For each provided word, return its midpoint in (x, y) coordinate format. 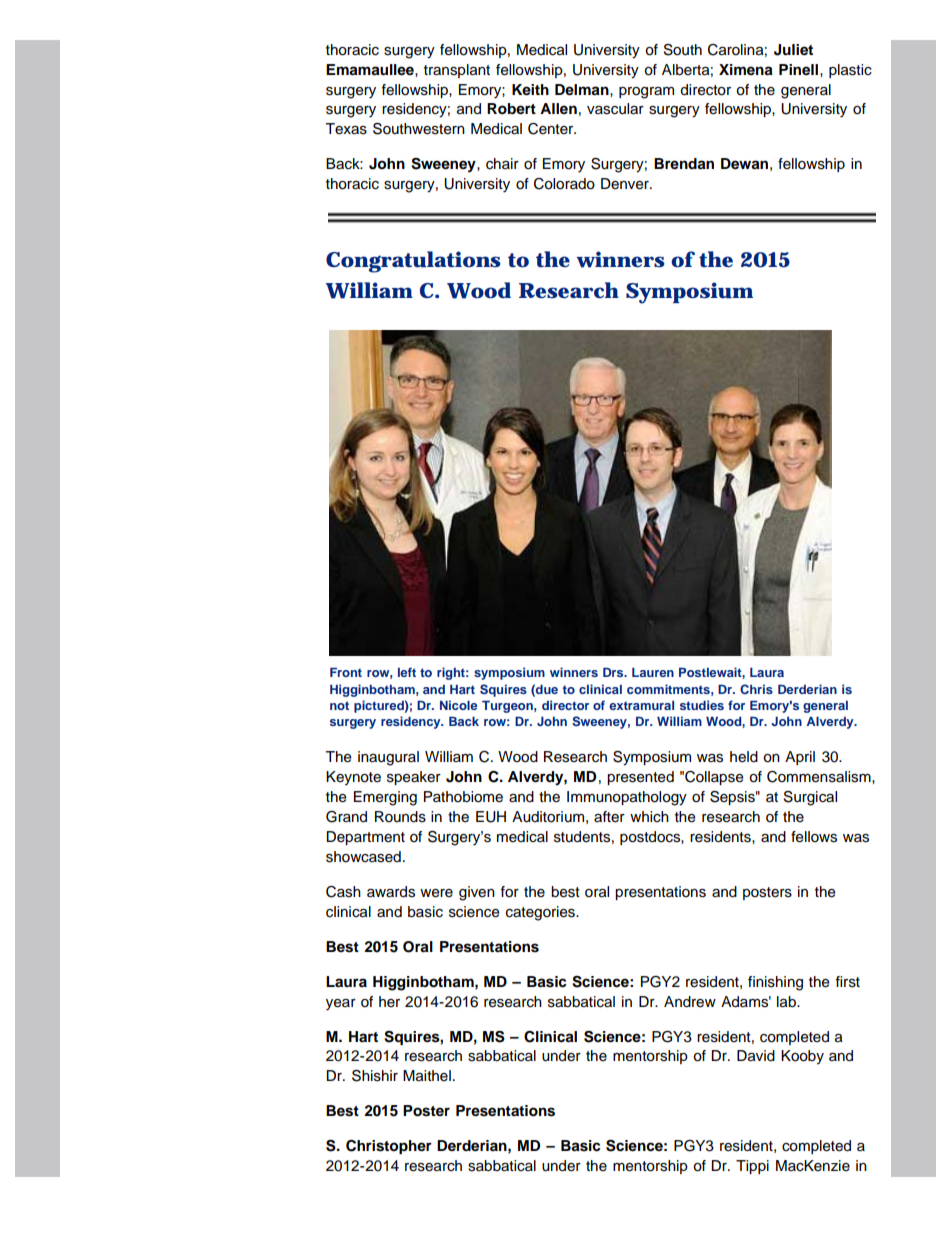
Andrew (690, 1002)
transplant (457, 71)
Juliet (793, 50)
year (341, 1005)
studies (702, 705)
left (407, 672)
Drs (614, 672)
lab (787, 1002)
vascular (615, 109)
